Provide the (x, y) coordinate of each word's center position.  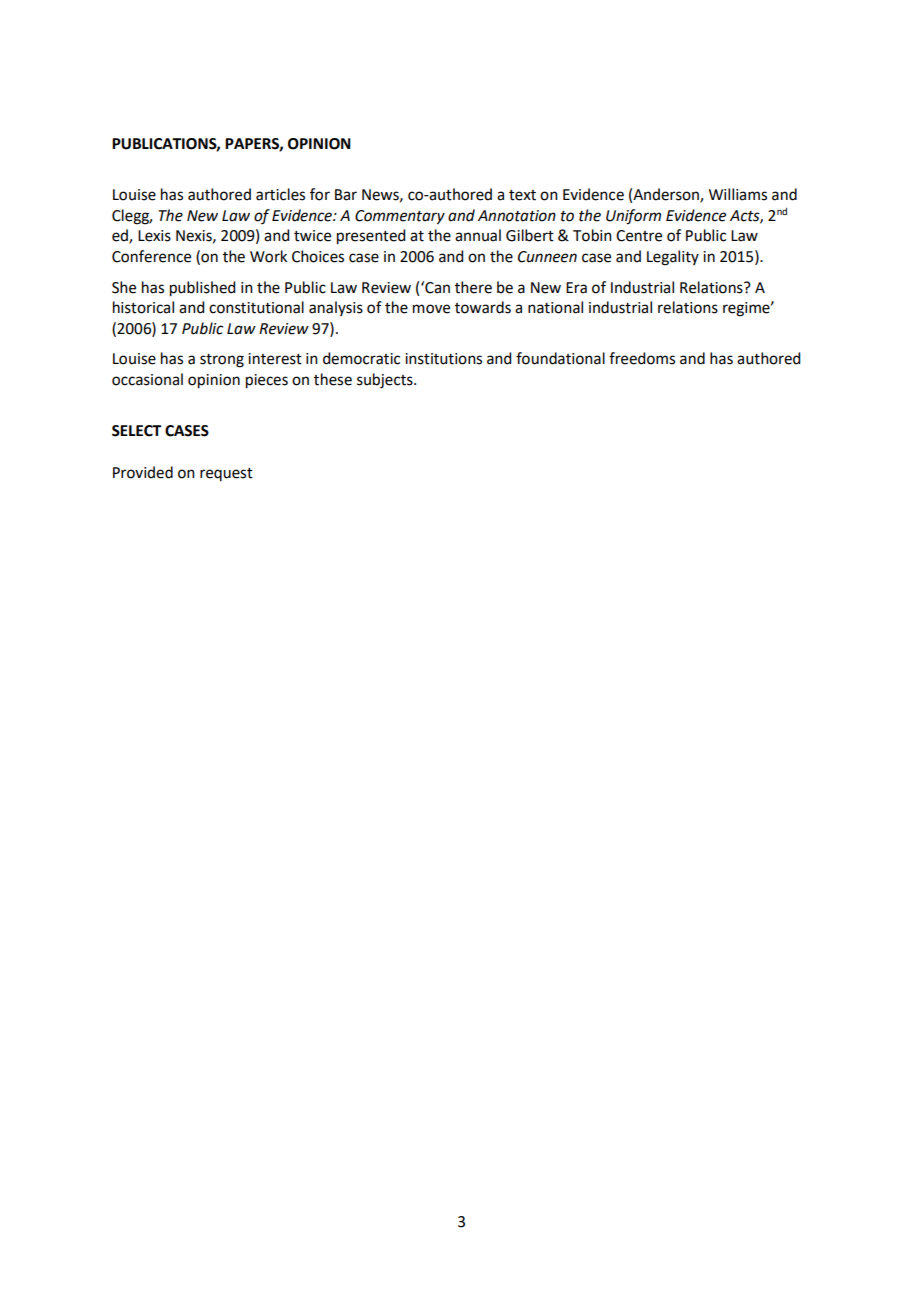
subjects (386, 381)
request (226, 474)
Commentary (400, 217)
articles (280, 194)
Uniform (633, 217)
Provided (143, 472)
